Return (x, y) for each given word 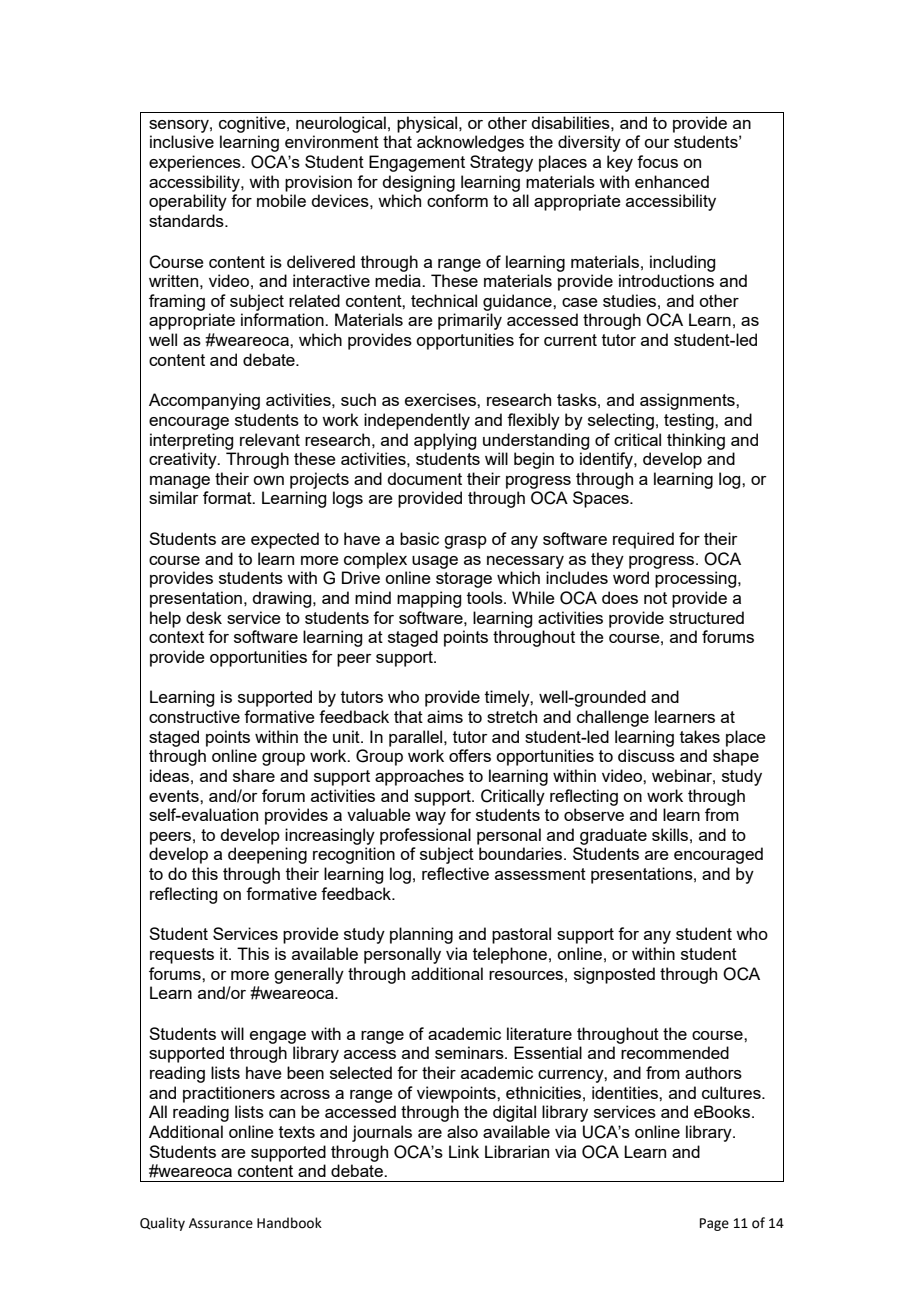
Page (714, 1224)
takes (700, 736)
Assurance (221, 1223)
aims (445, 716)
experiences (196, 163)
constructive (194, 716)
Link (464, 1151)
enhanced (672, 181)
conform (457, 200)
